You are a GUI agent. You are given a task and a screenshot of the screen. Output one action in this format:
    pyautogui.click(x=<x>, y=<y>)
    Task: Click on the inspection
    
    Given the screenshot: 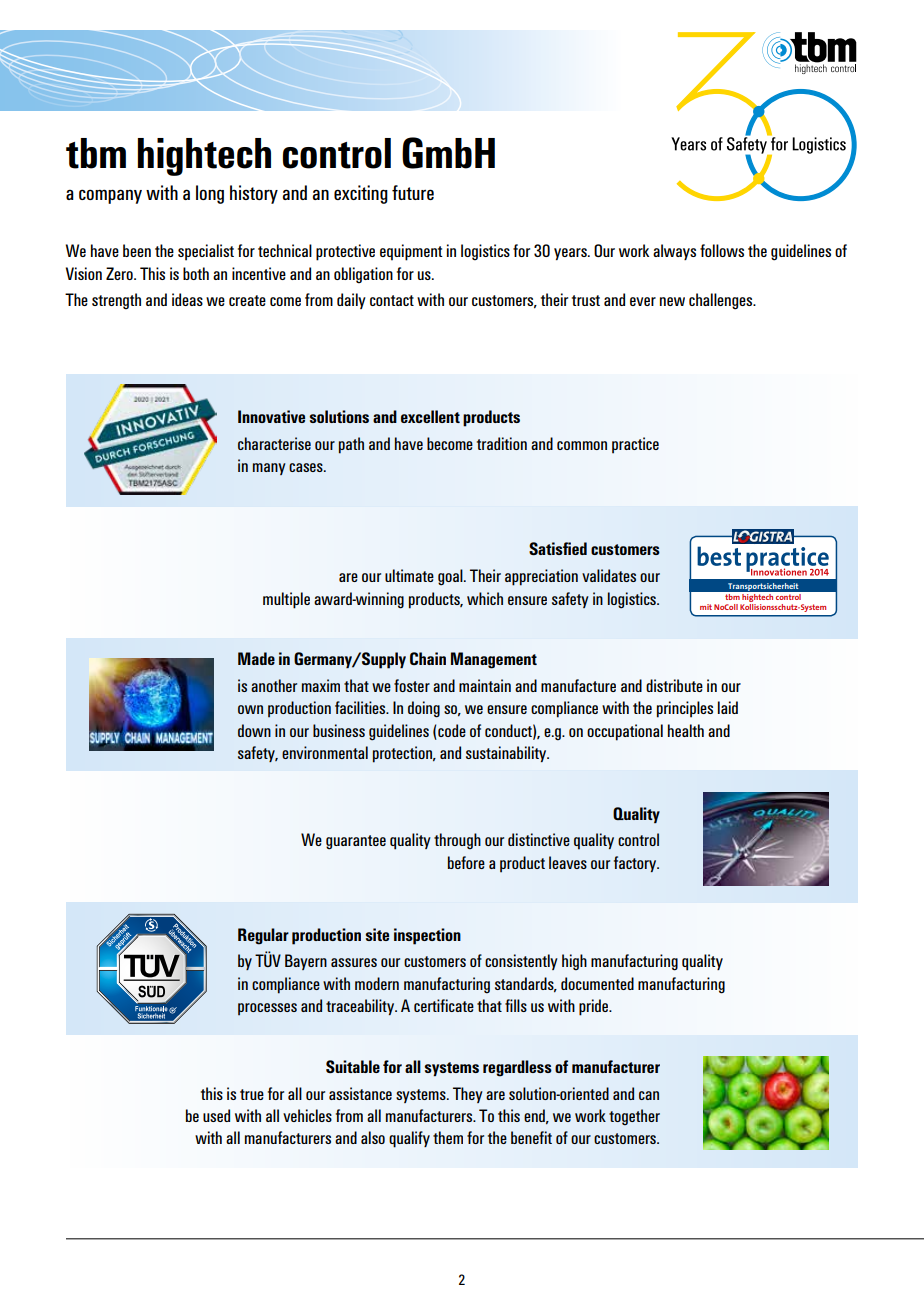 What is the action you would take?
    pyautogui.click(x=427, y=936)
